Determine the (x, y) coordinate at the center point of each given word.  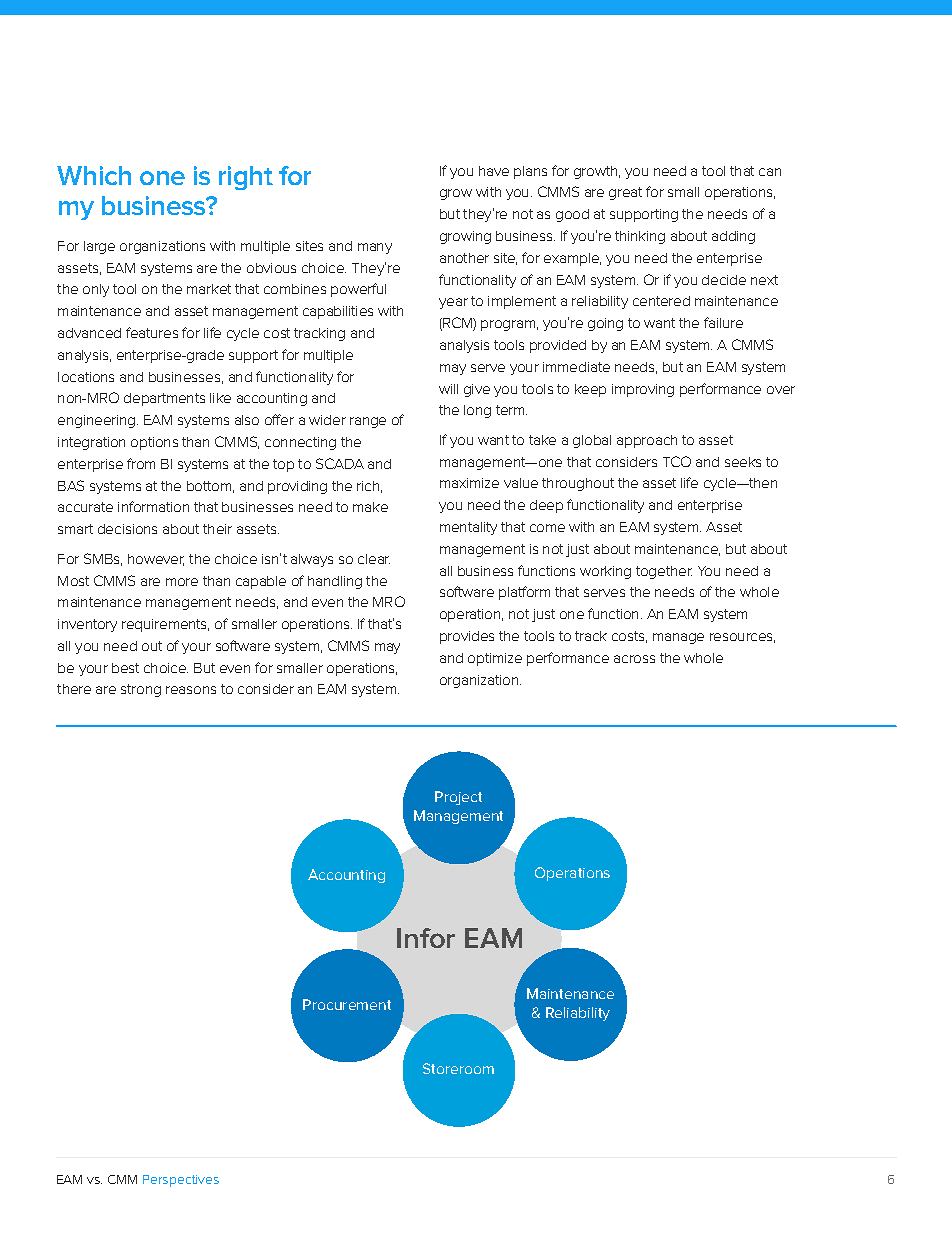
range (368, 422)
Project (458, 798)
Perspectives (181, 1181)
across (634, 659)
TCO (677, 461)
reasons (191, 690)
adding (733, 237)
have (494, 171)
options (154, 443)
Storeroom (458, 1068)
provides (467, 637)
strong (141, 690)
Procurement (347, 1004)
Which (94, 175)
